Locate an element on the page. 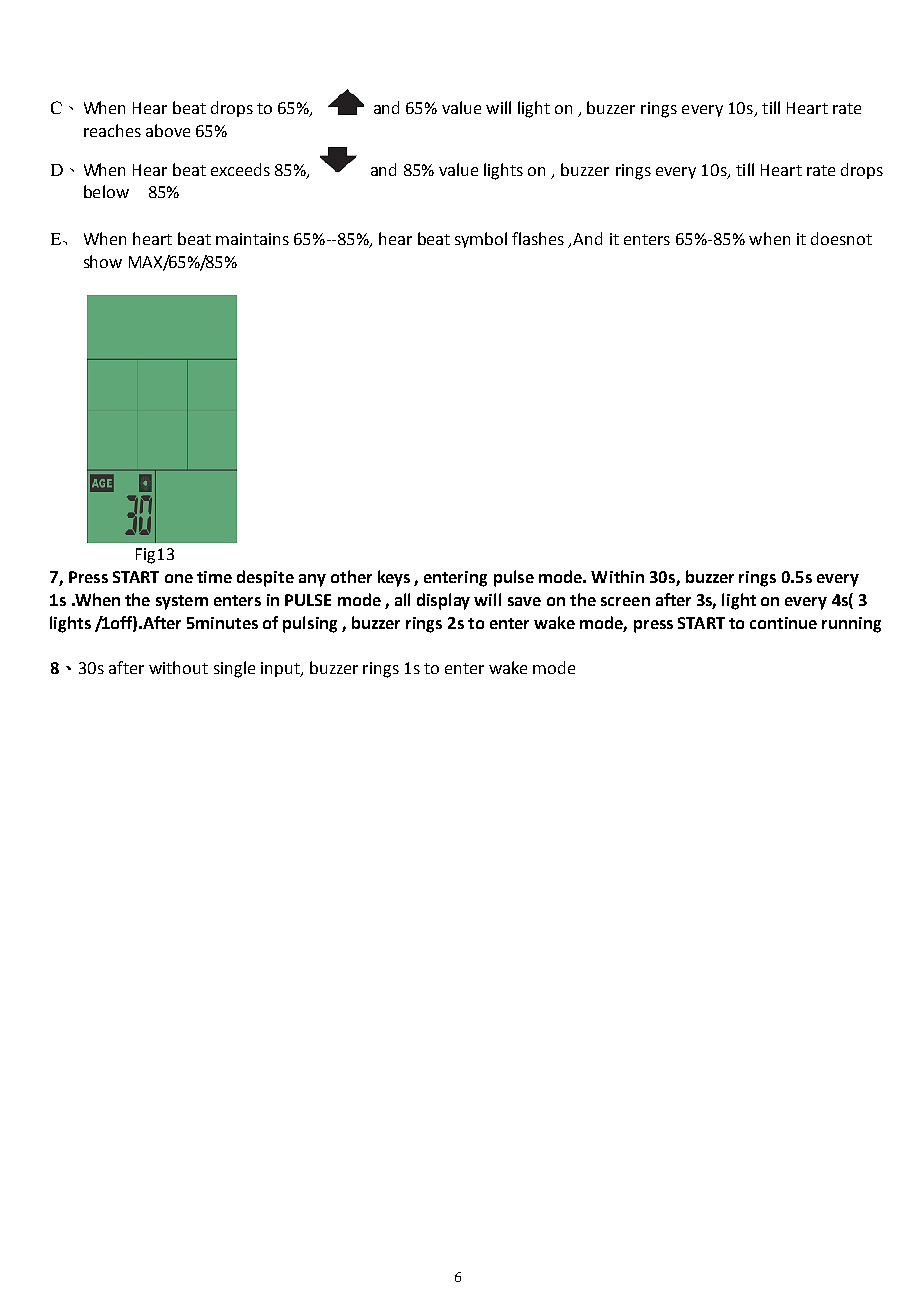 Image resolution: width=924 pixels, height=1308 pixels. symbol is located at coordinates (481, 240).
